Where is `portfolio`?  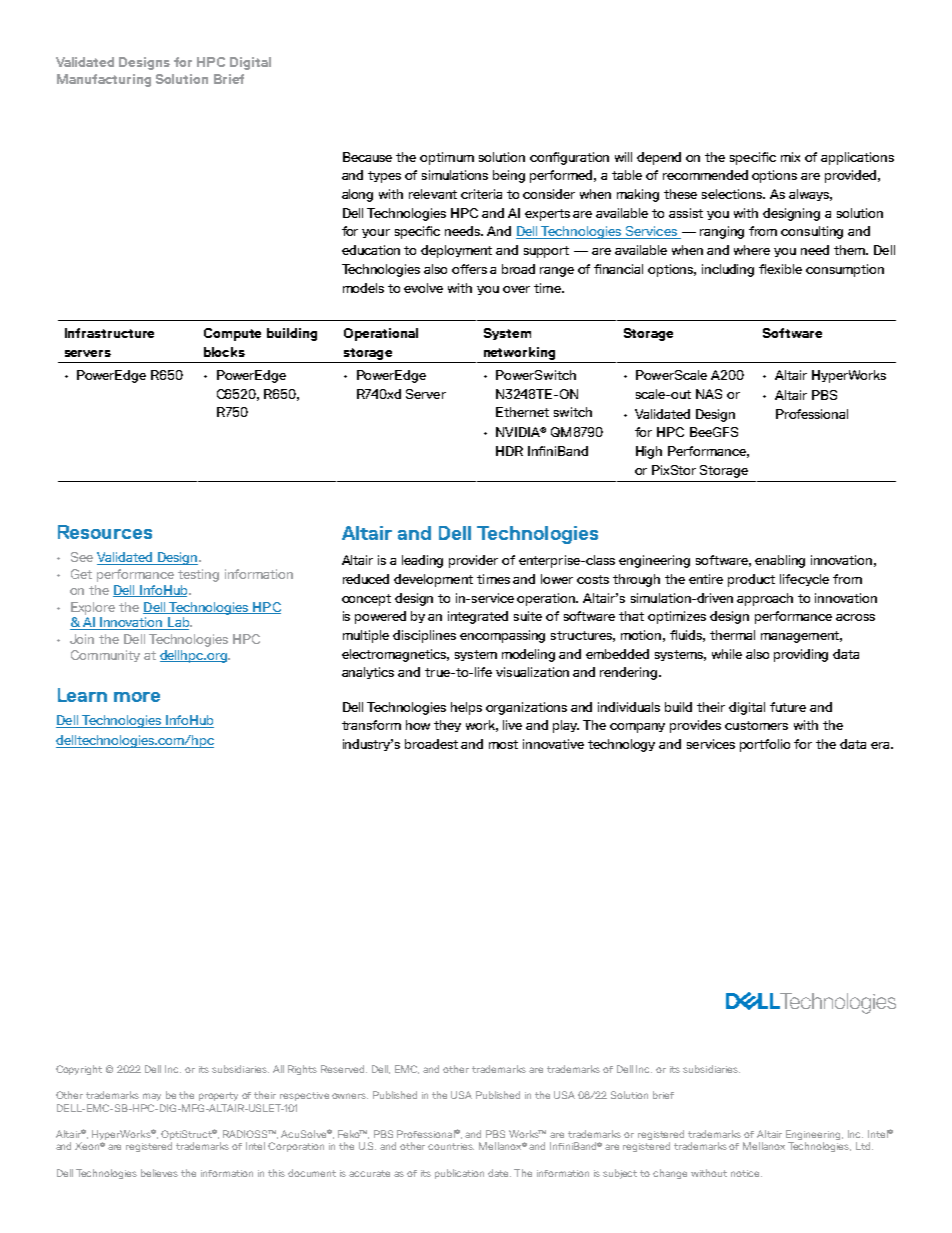
portfolio is located at coordinates (765, 745).
